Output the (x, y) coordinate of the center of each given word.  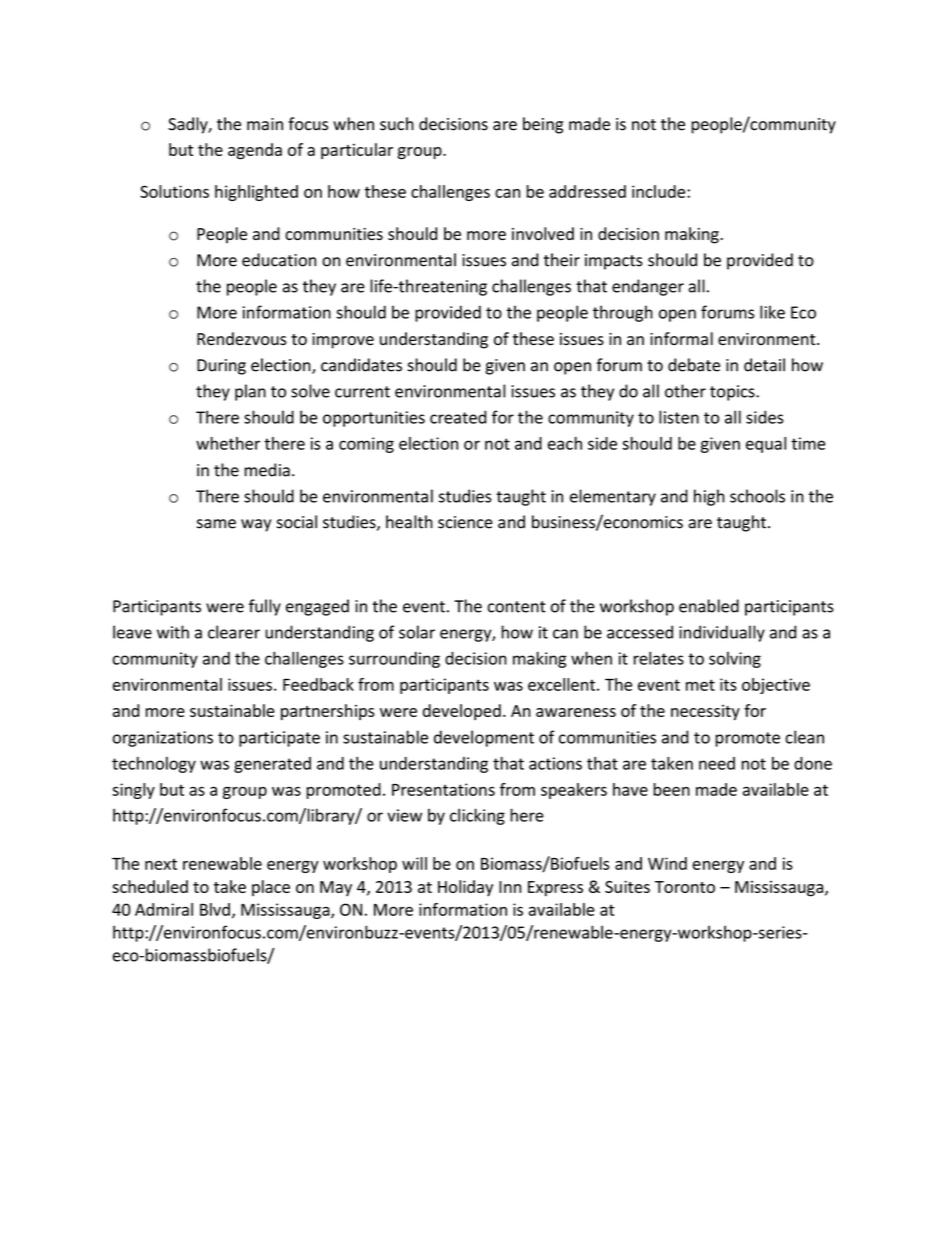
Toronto (685, 887)
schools (757, 496)
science (465, 522)
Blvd (215, 909)
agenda (255, 151)
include (660, 191)
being (543, 125)
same (216, 524)
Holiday (465, 888)
